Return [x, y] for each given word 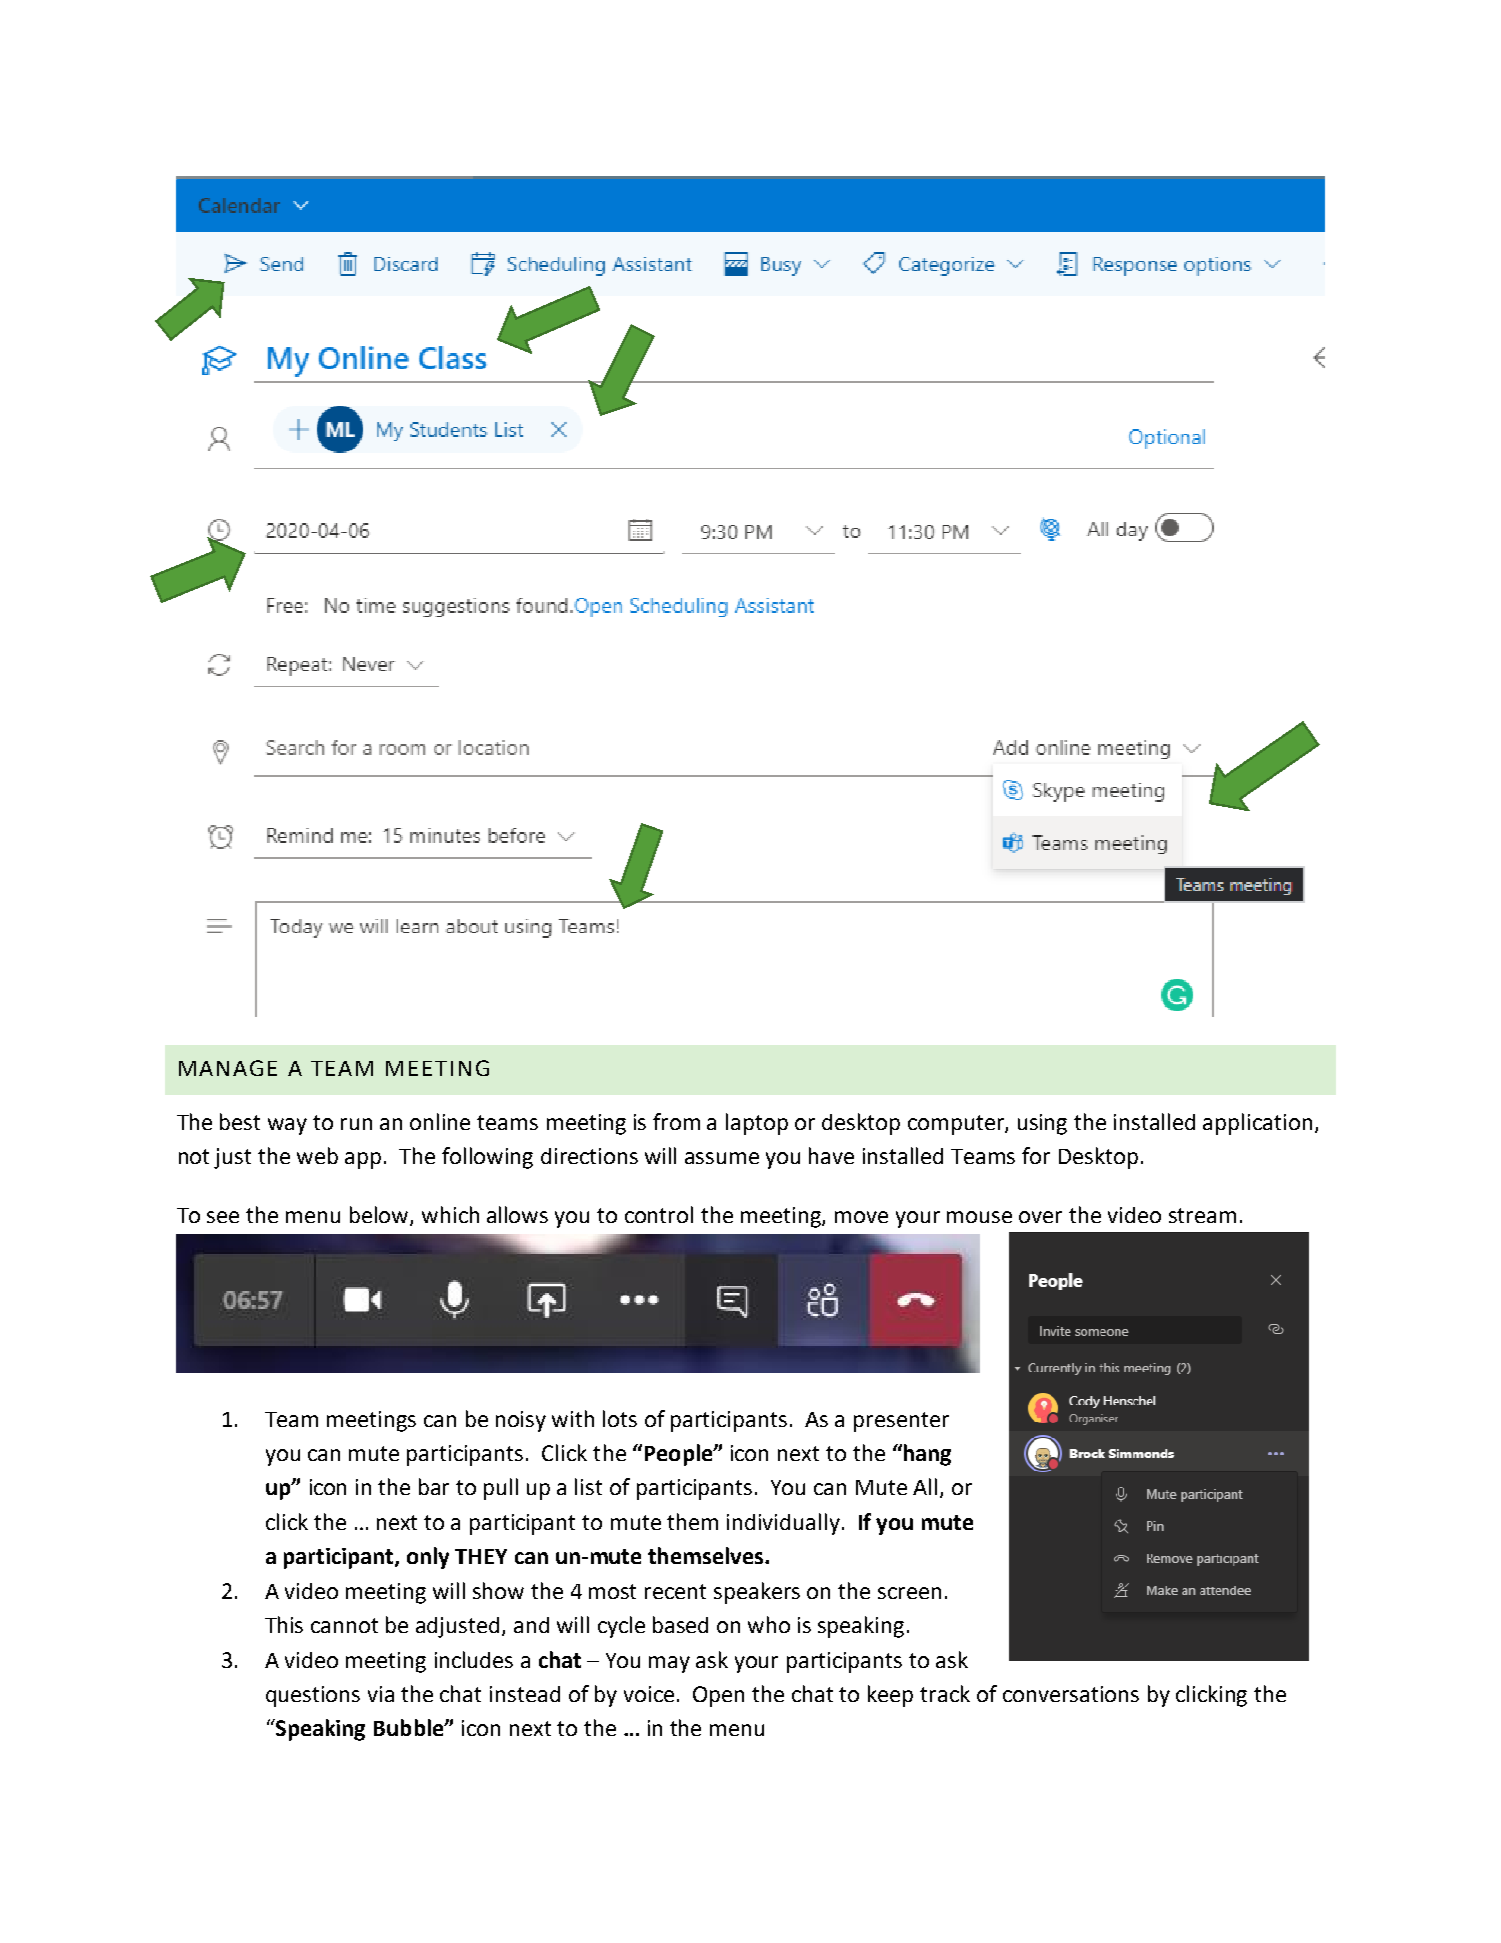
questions [313, 1696]
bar [434, 1486]
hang [926, 1455]
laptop [757, 1124]
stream [1202, 1215]
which [450, 1214]
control [659, 1214]
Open [718, 1696]
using [1042, 1124]
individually [783, 1524]
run [356, 1124]
